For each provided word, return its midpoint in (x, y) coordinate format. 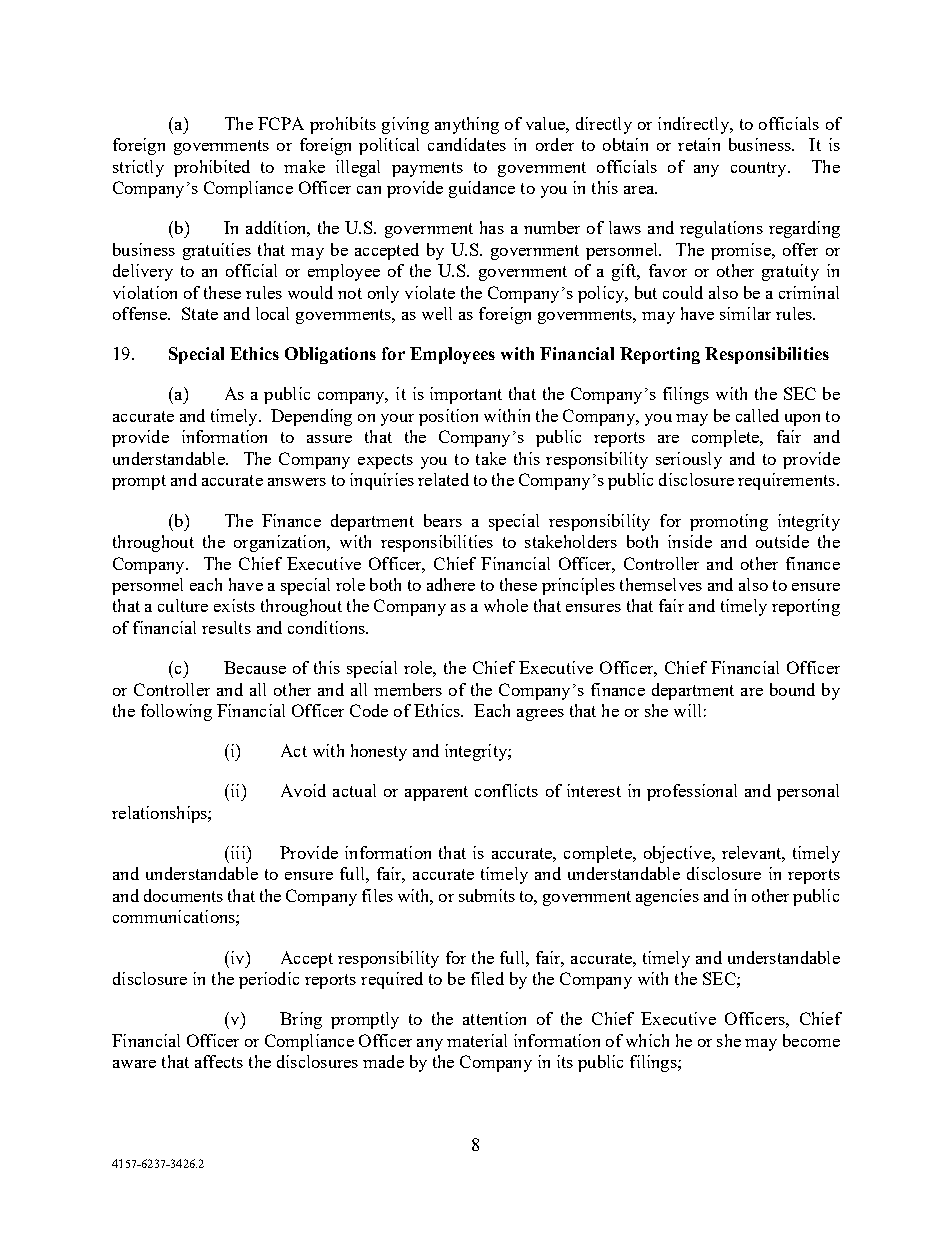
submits (487, 895)
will (687, 710)
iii (238, 852)
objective (678, 854)
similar (745, 313)
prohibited (212, 168)
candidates (467, 144)
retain (699, 144)
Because (255, 667)
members (408, 689)
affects (219, 1061)
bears (443, 520)
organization (281, 543)
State (200, 313)
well (437, 313)
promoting (729, 522)
